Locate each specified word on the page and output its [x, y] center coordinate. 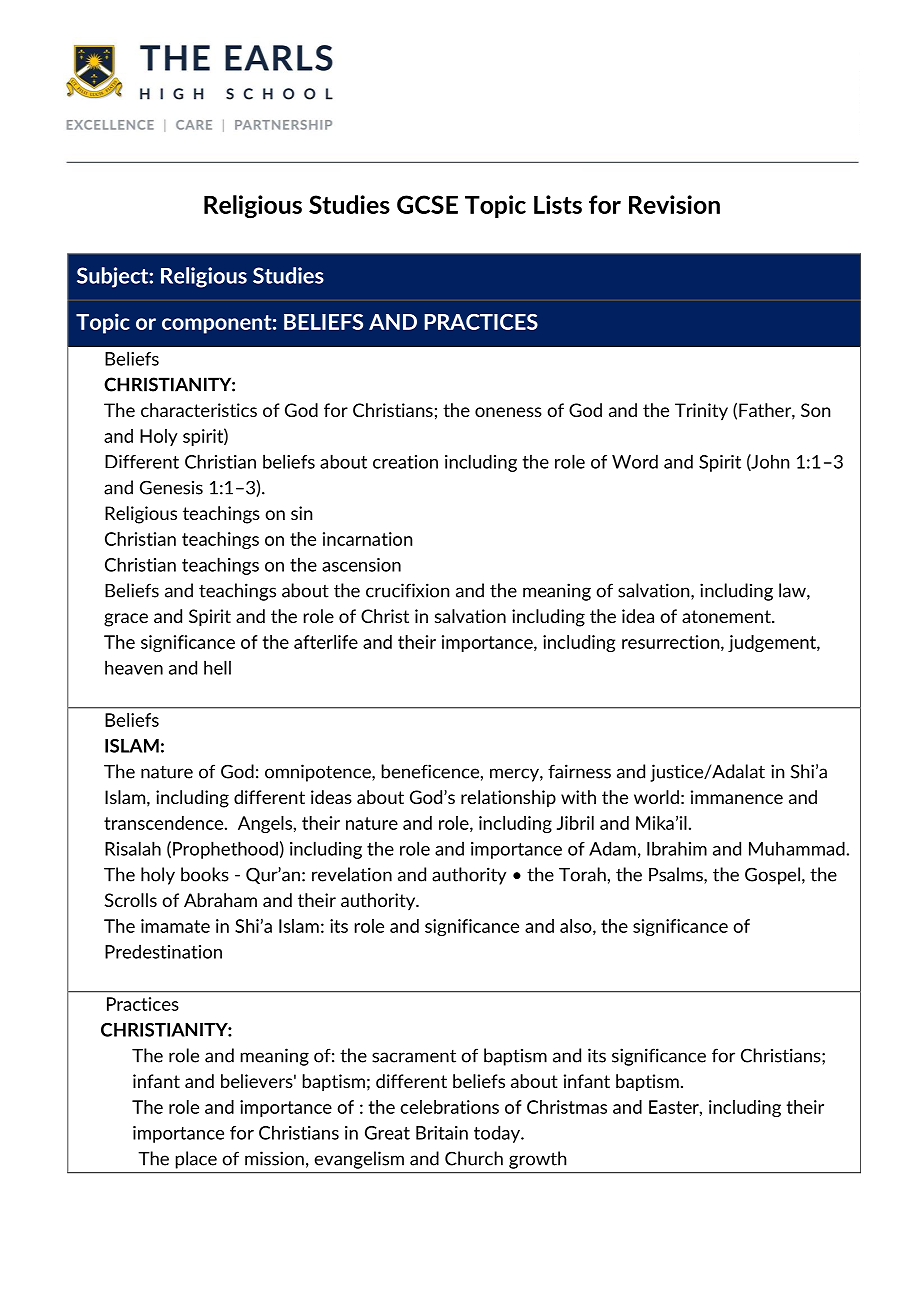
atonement [727, 616]
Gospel [772, 876]
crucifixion [407, 590]
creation [405, 462]
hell [217, 667]
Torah [582, 874]
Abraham [220, 900]
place [196, 1160]
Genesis [171, 487]
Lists [558, 204]
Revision [674, 204]
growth [537, 1160]
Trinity [701, 412]
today [498, 1134]
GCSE [427, 204]
